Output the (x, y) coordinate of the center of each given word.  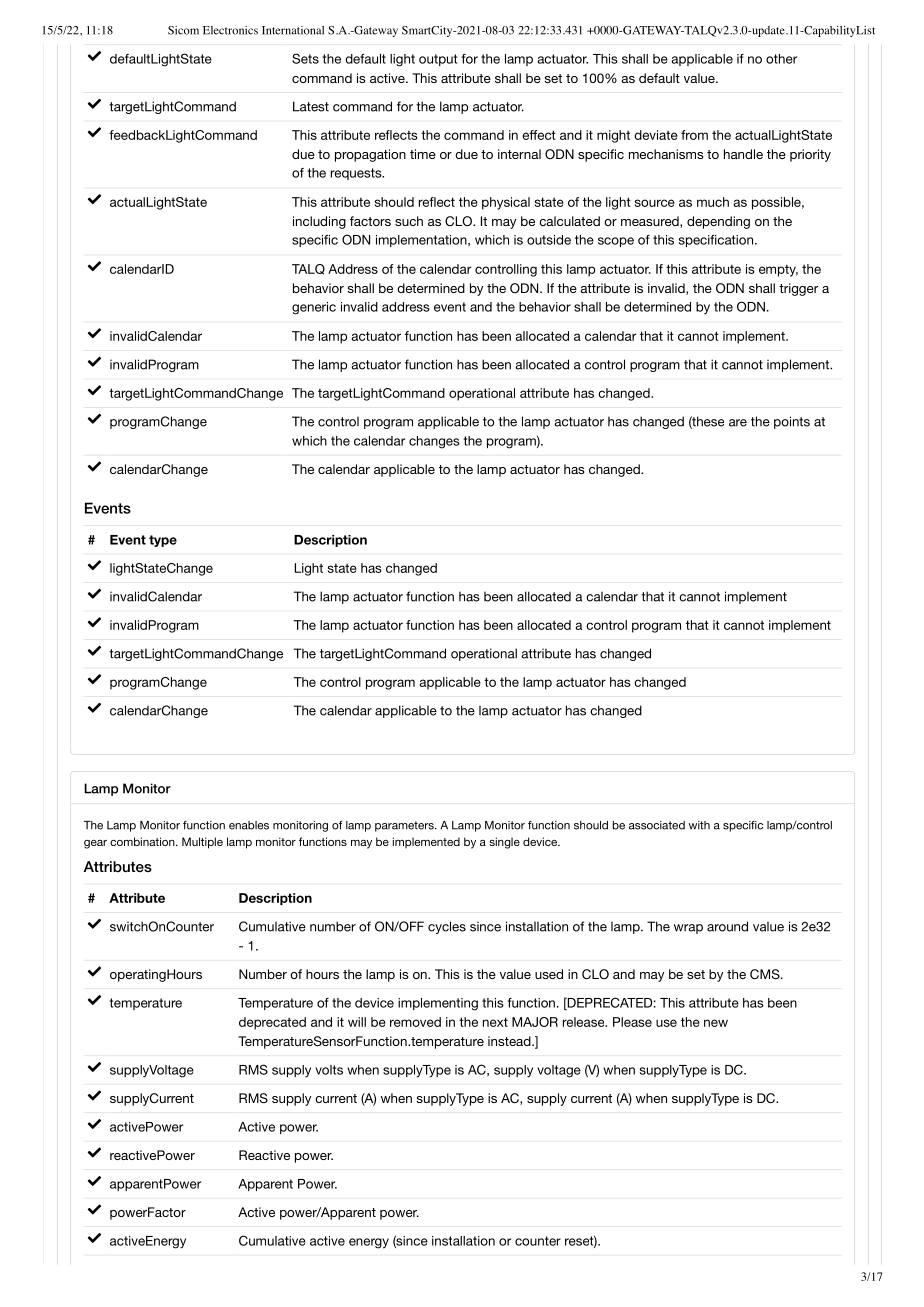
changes (434, 442)
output (438, 60)
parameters (405, 826)
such (409, 221)
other (781, 59)
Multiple (202, 843)
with (699, 825)
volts (329, 1070)
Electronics (230, 30)
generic (314, 308)
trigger (799, 289)
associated (657, 825)
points (792, 422)
